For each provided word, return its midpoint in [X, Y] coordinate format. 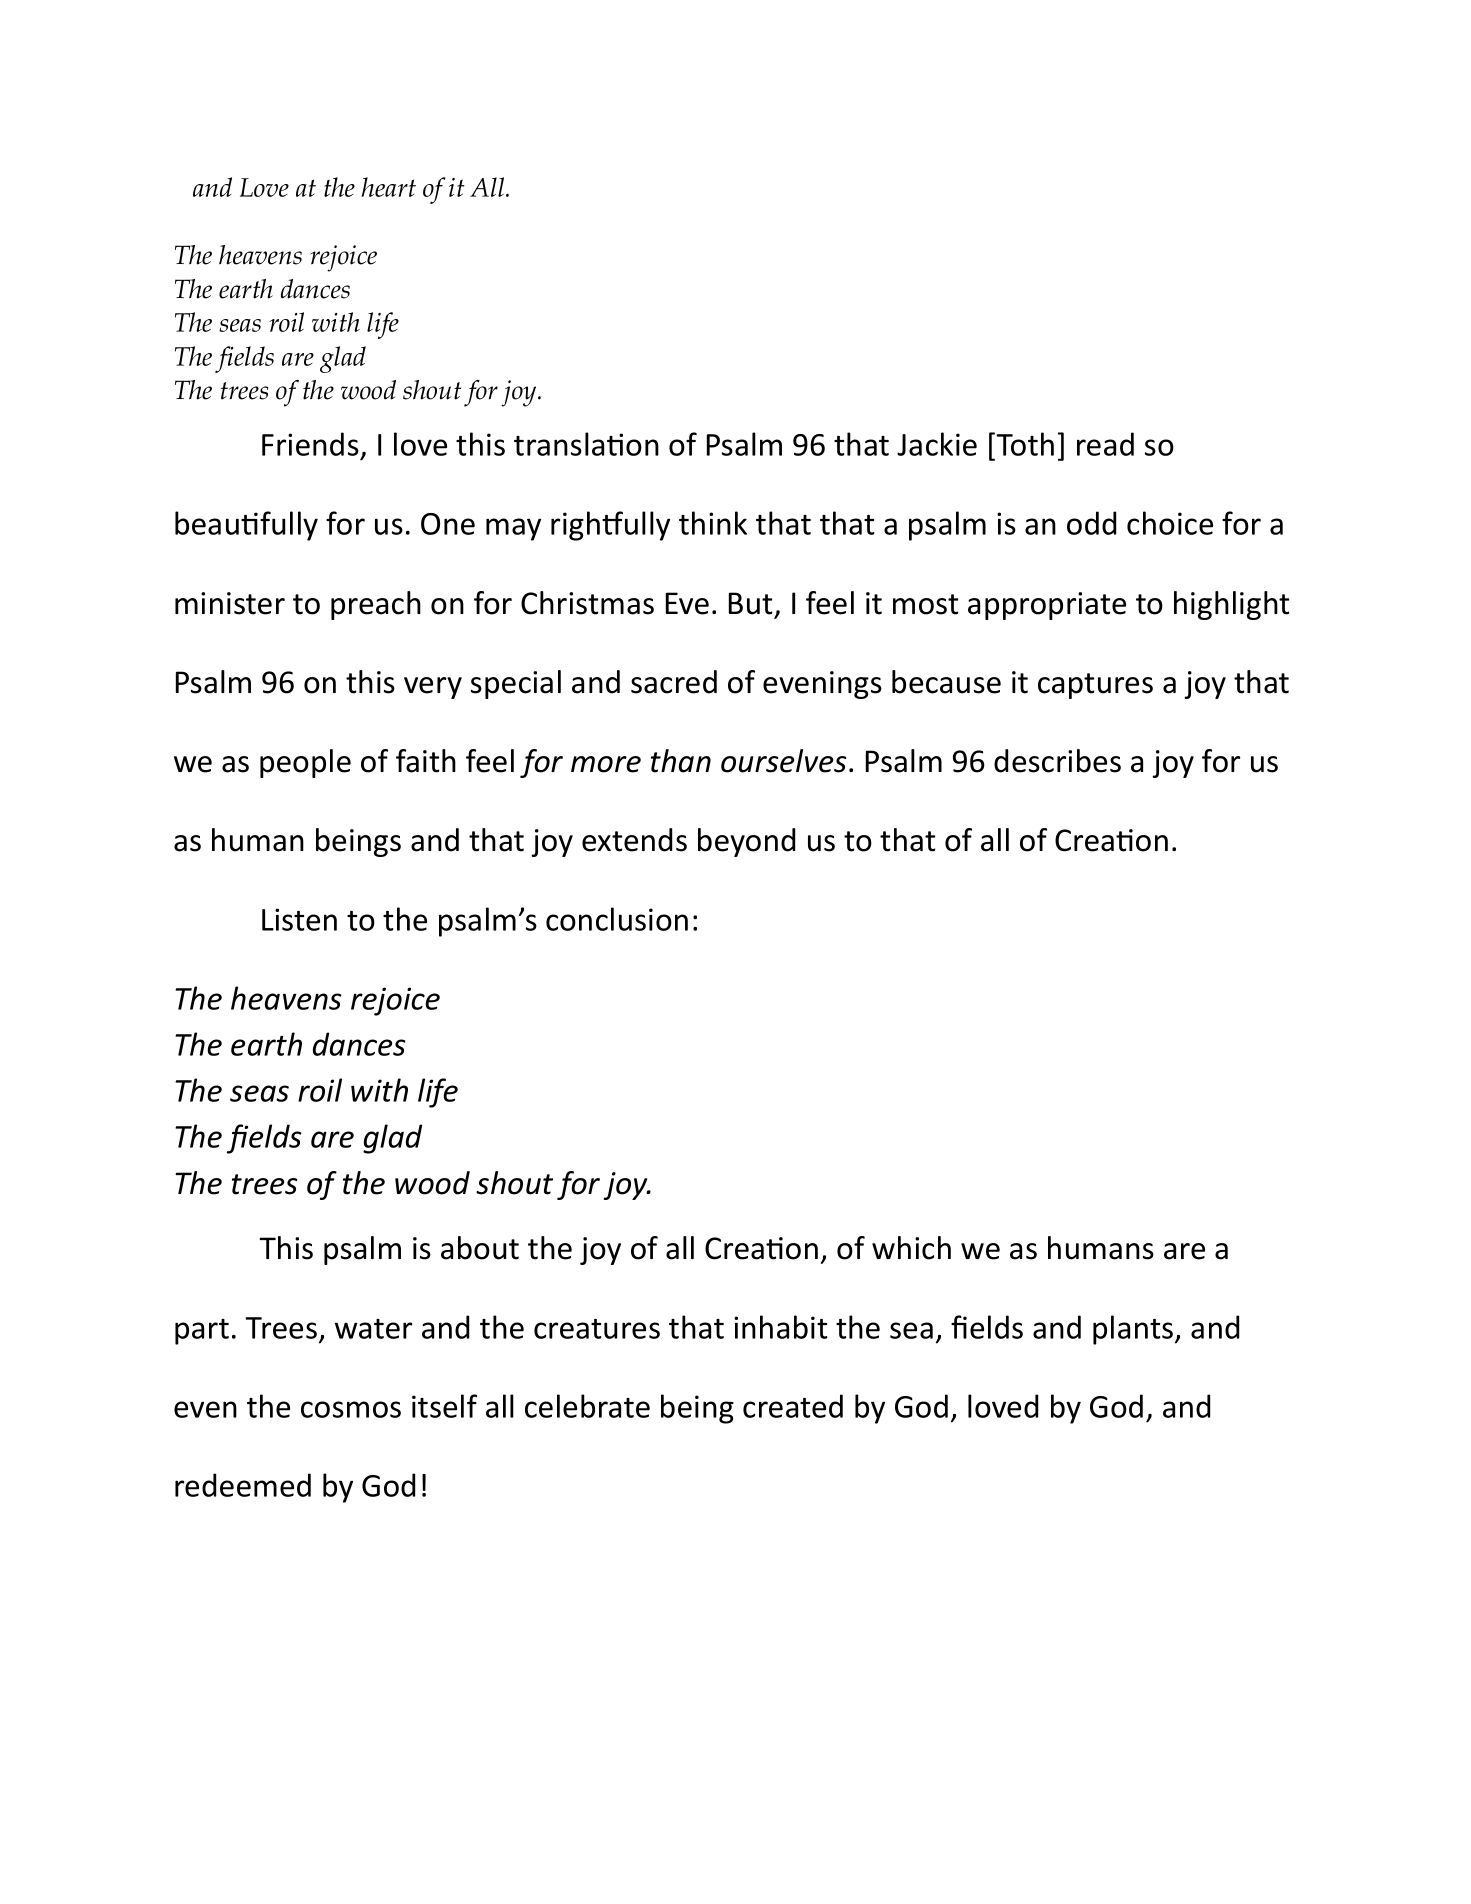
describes [1057, 761]
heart [388, 187]
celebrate [587, 1406]
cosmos [351, 1409]
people [305, 763]
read [1105, 444]
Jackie [937, 444]
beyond [746, 842]
